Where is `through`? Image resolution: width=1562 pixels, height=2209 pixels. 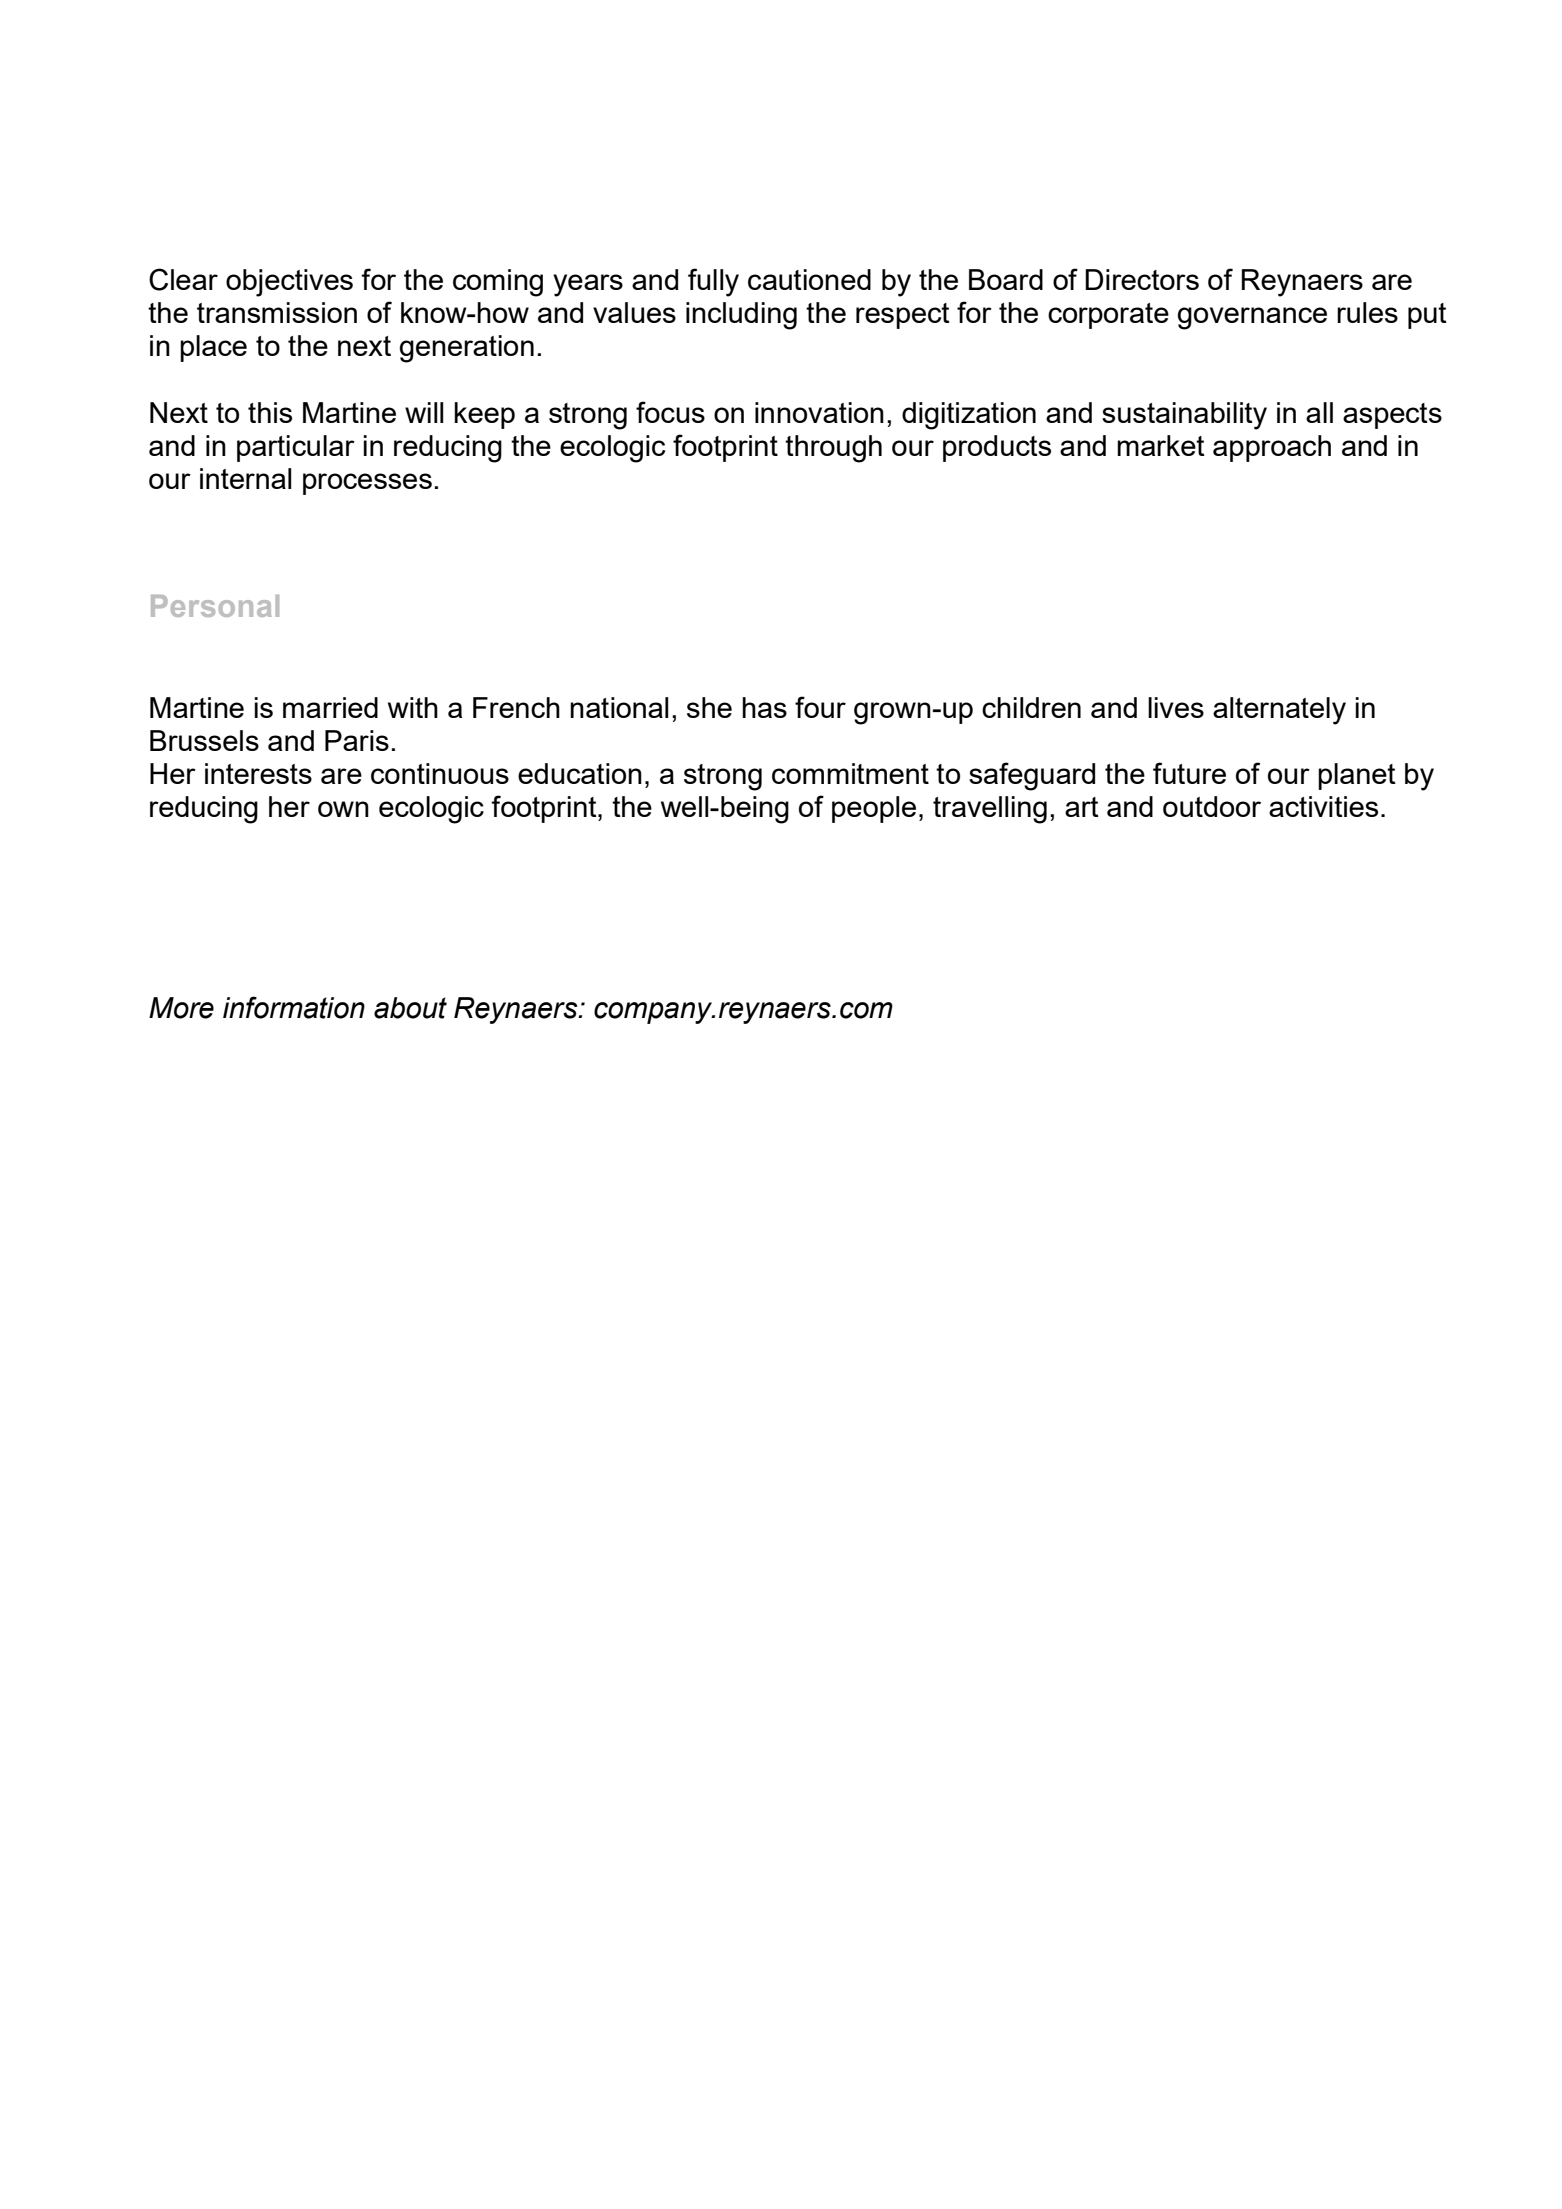
through is located at coordinates (833, 449).
